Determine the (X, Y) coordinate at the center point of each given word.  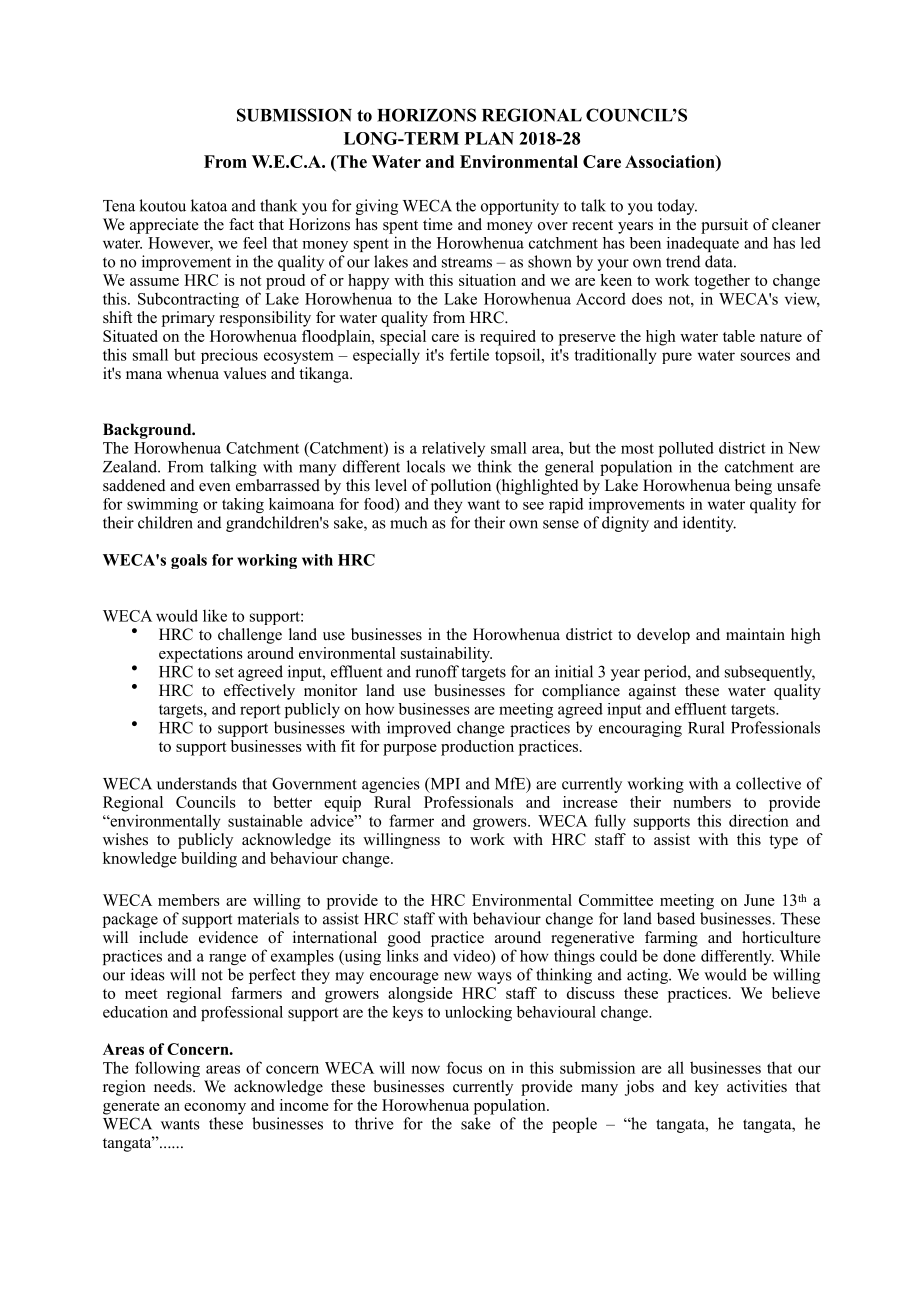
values (244, 373)
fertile (469, 354)
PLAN (489, 138)
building (209, 860)
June (759, 900)
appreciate (164, 226)
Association (671, 161)
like (215, 615)
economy (215, 1109)
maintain (755, 634)
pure (677, 358)
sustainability (446, 655)
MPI (444, 784)
